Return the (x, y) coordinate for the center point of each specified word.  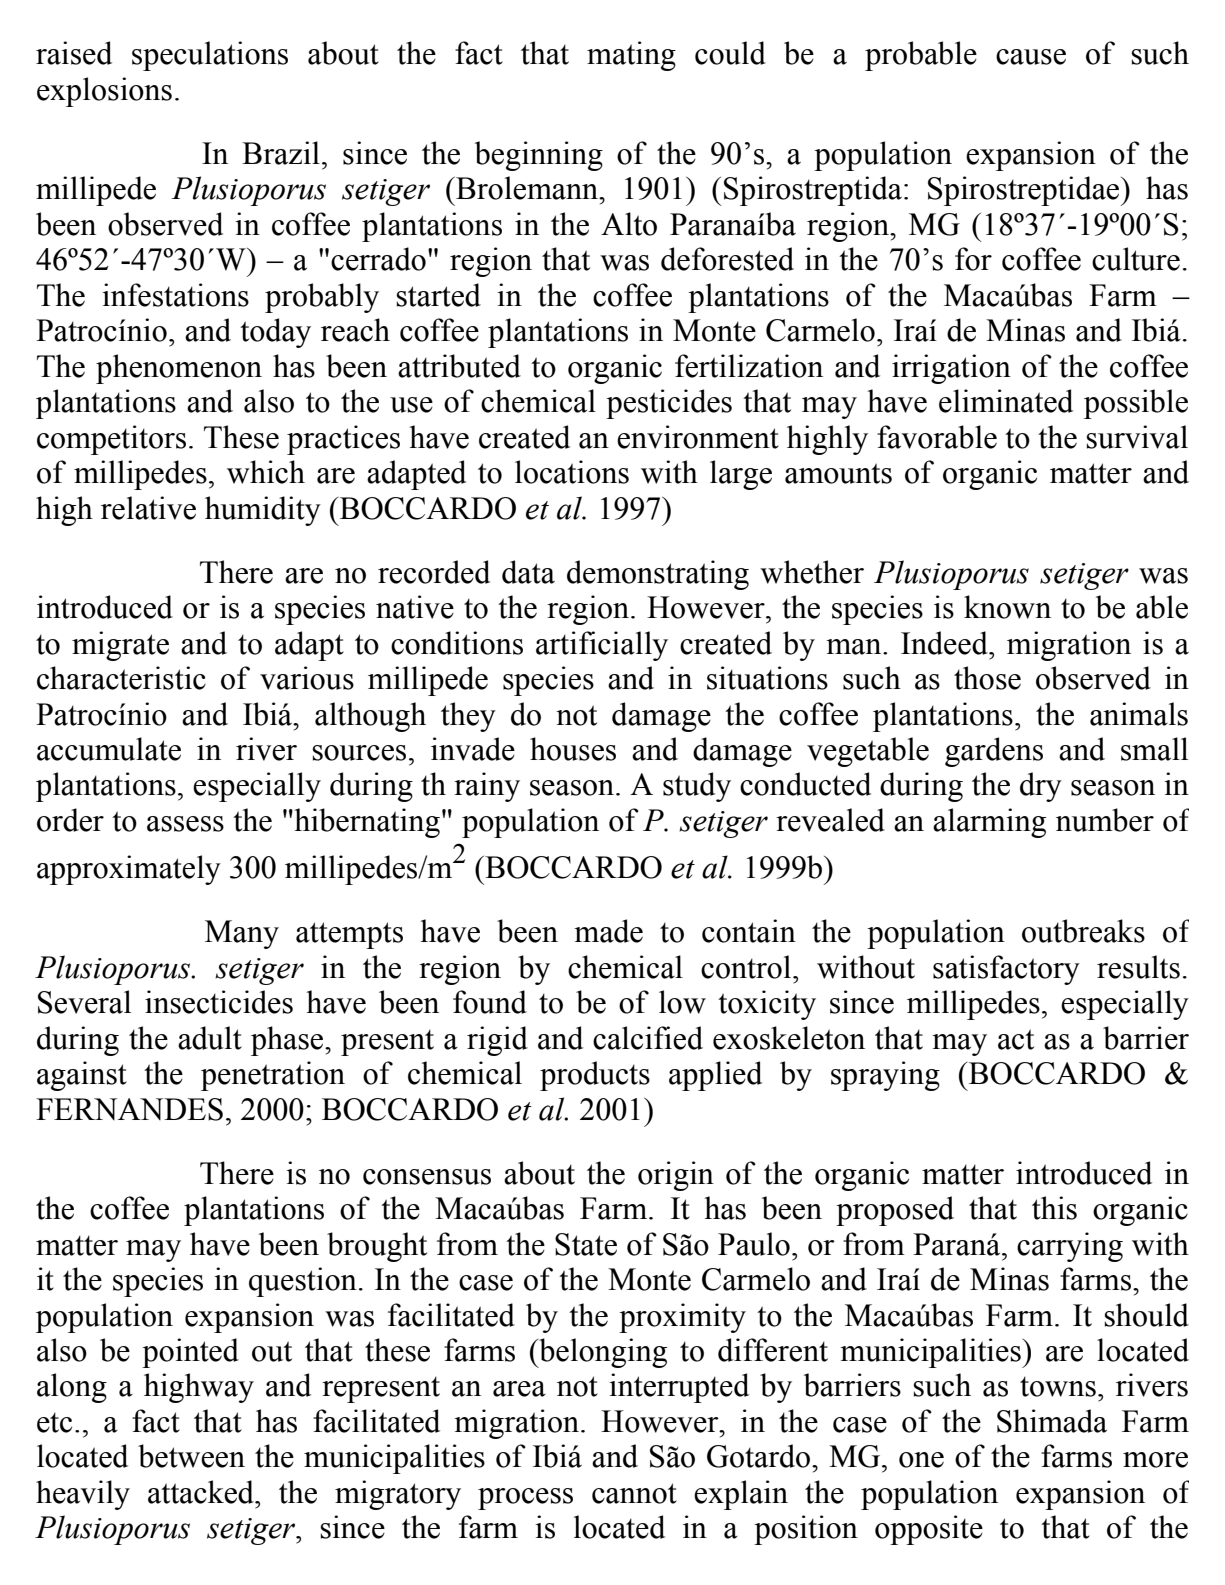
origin (676, 1176)
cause (1031, 57)
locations (572, 472)
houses (573, 749)
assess (185, 824)
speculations (210, 56)
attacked (202, 1492)
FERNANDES (129, 1109)
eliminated (1006, 401)
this (1054, 1208)
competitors (111, 440)
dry (1041, 787)
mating (631, 56)
